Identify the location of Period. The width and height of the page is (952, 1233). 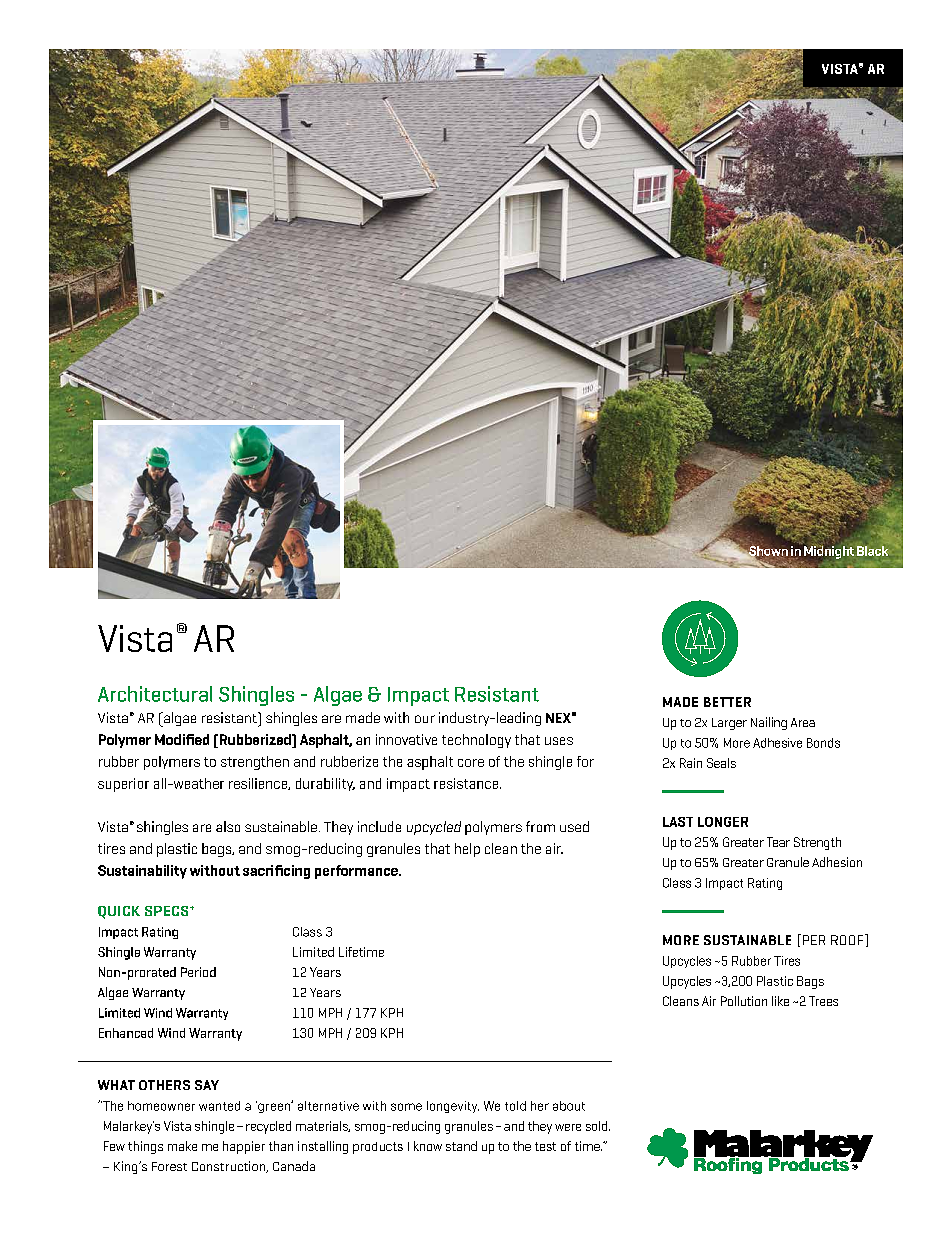
(198, 972).
